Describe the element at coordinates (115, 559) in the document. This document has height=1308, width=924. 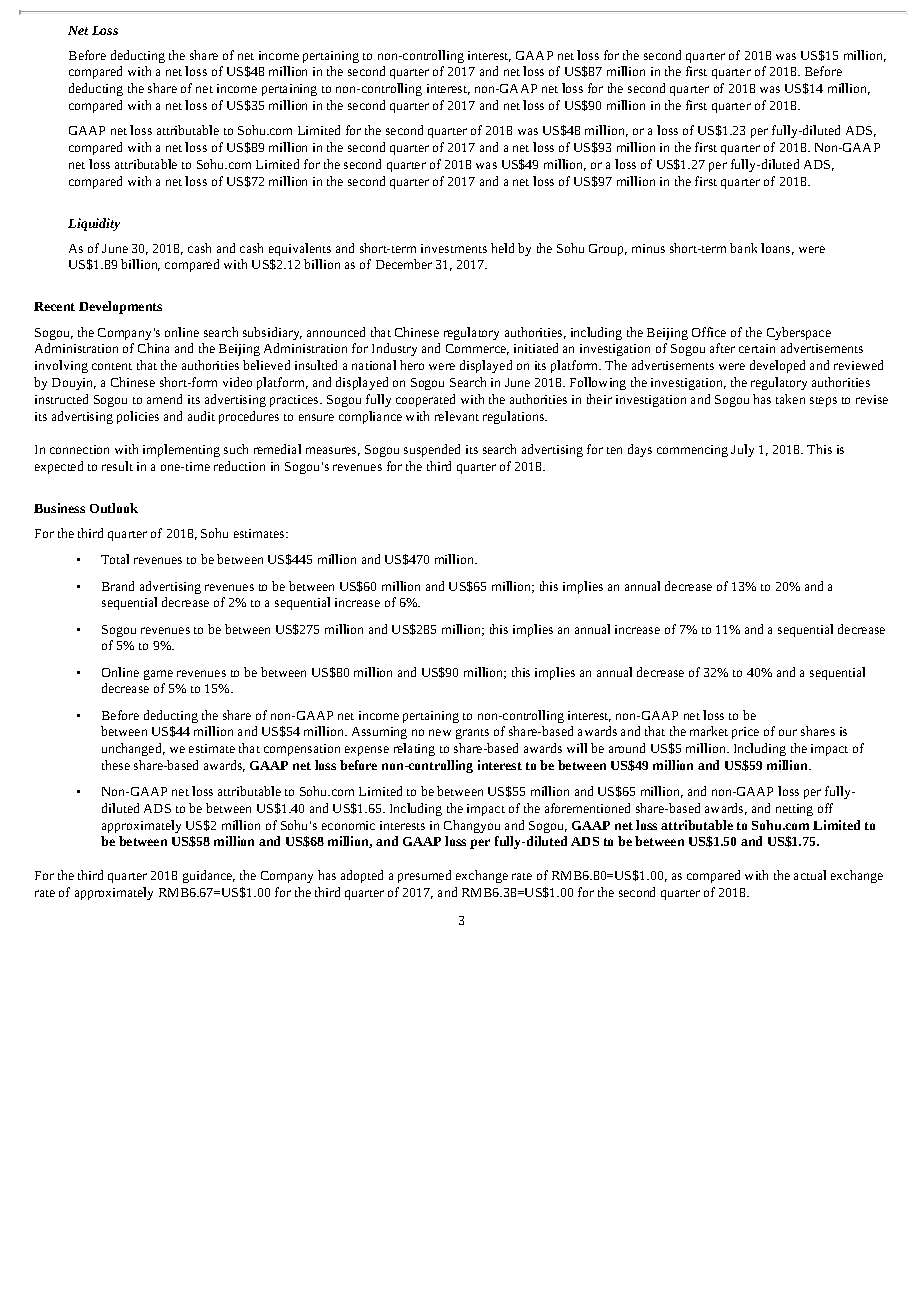
I see `Total` at that location.
